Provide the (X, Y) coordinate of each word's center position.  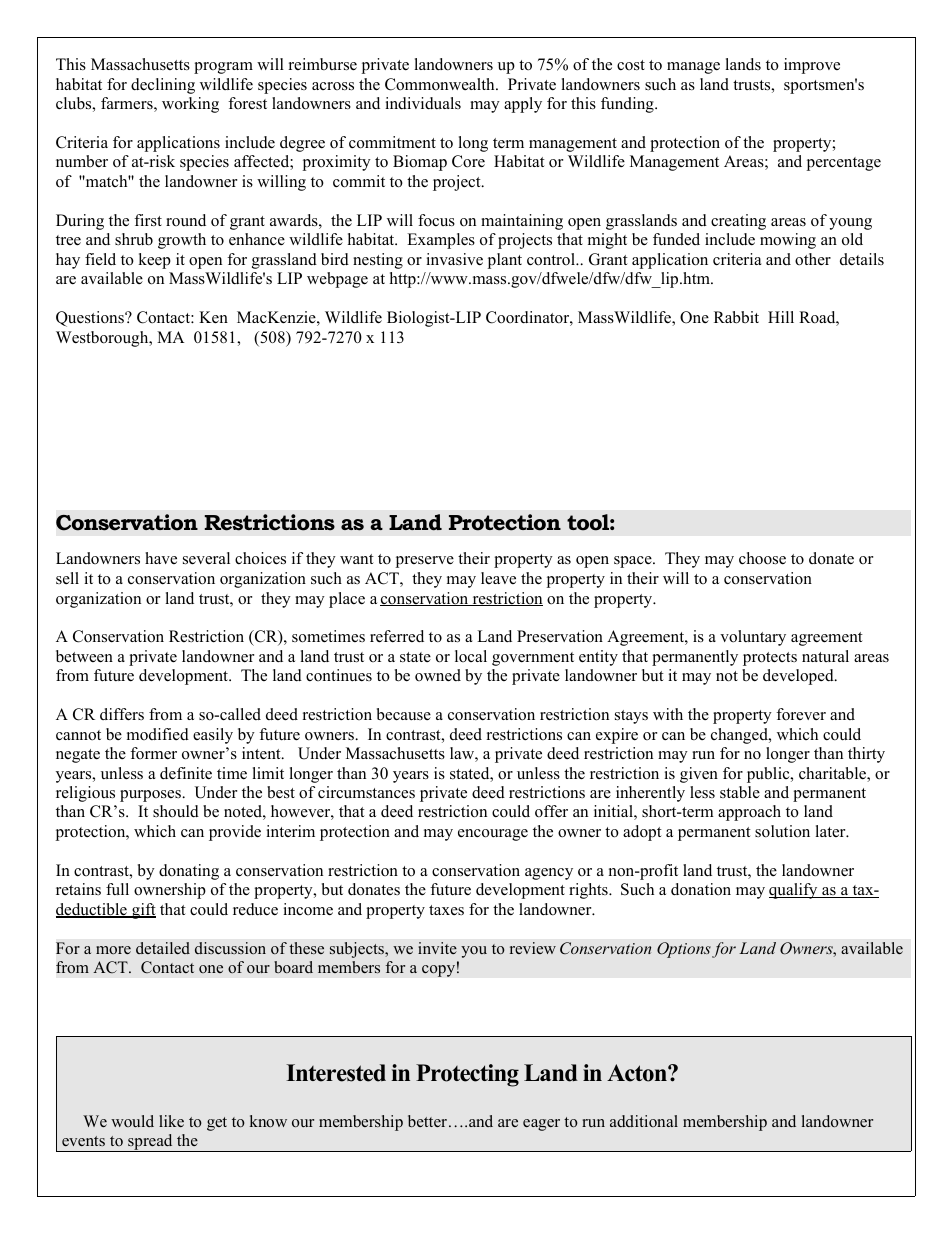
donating (189, 872)
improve (812, 66)
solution (782, 831)
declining (163, 86)
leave (498, 578)
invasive (454, 259)
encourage (493, 835)
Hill (781, 317)
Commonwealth (441, 84)
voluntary (753, 638)
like (171, 1121)
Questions (91, 319)
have (161, 558)
